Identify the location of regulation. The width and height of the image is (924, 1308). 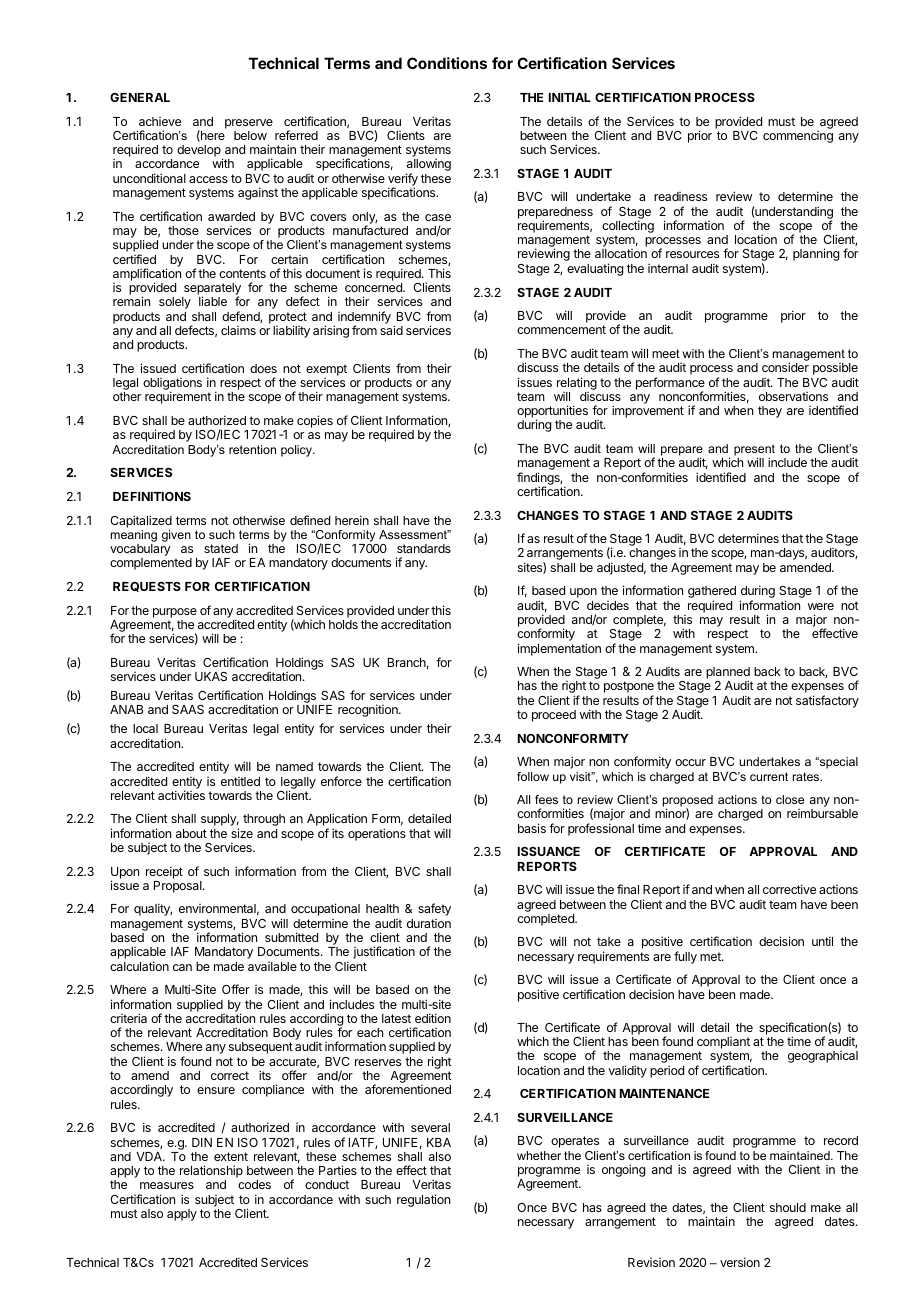
(423, 1200).
